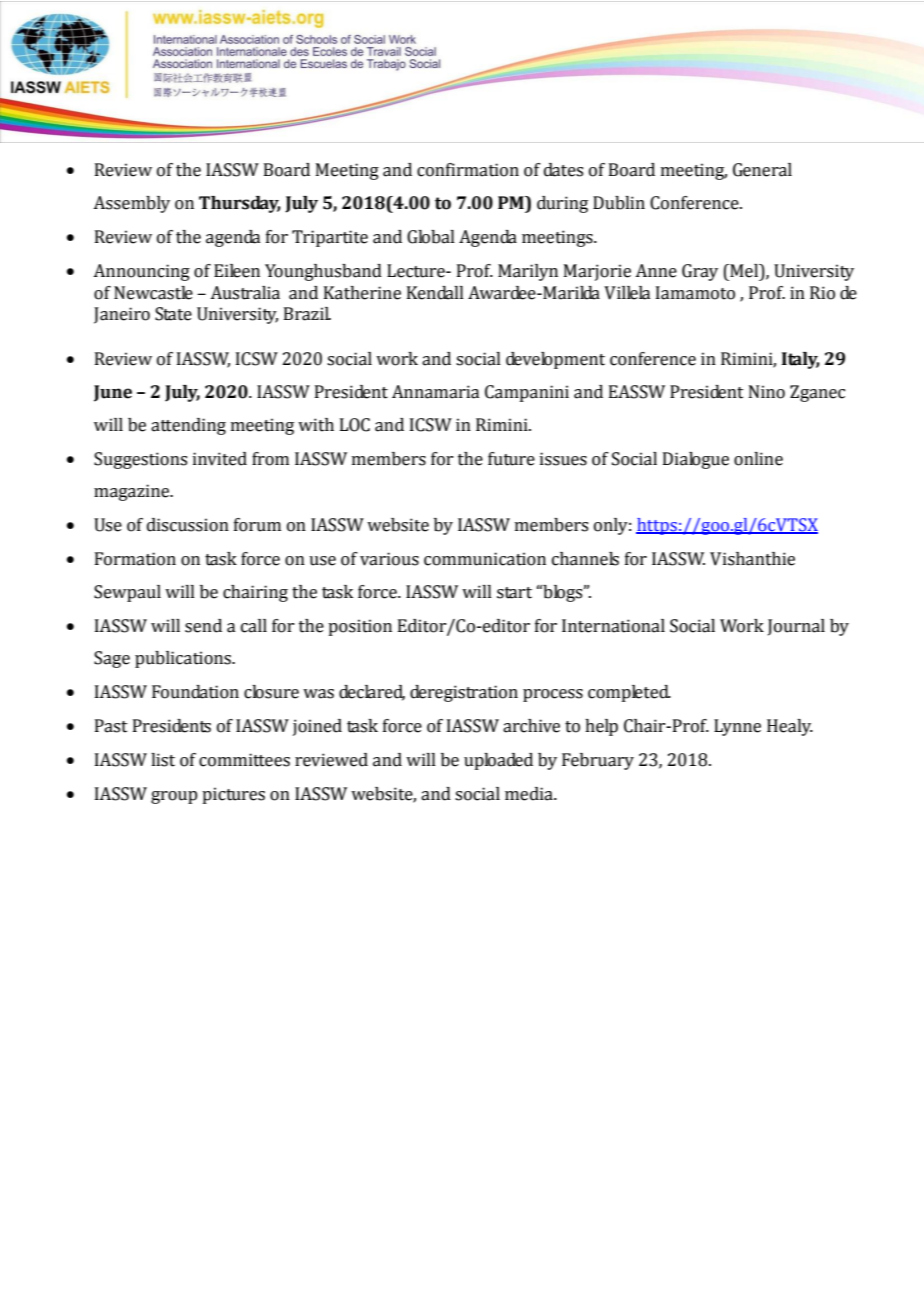 The image size is (924, 1308). Describe the element at coordinates (485, 559) in the screenshot. I see `communication` at that location.
